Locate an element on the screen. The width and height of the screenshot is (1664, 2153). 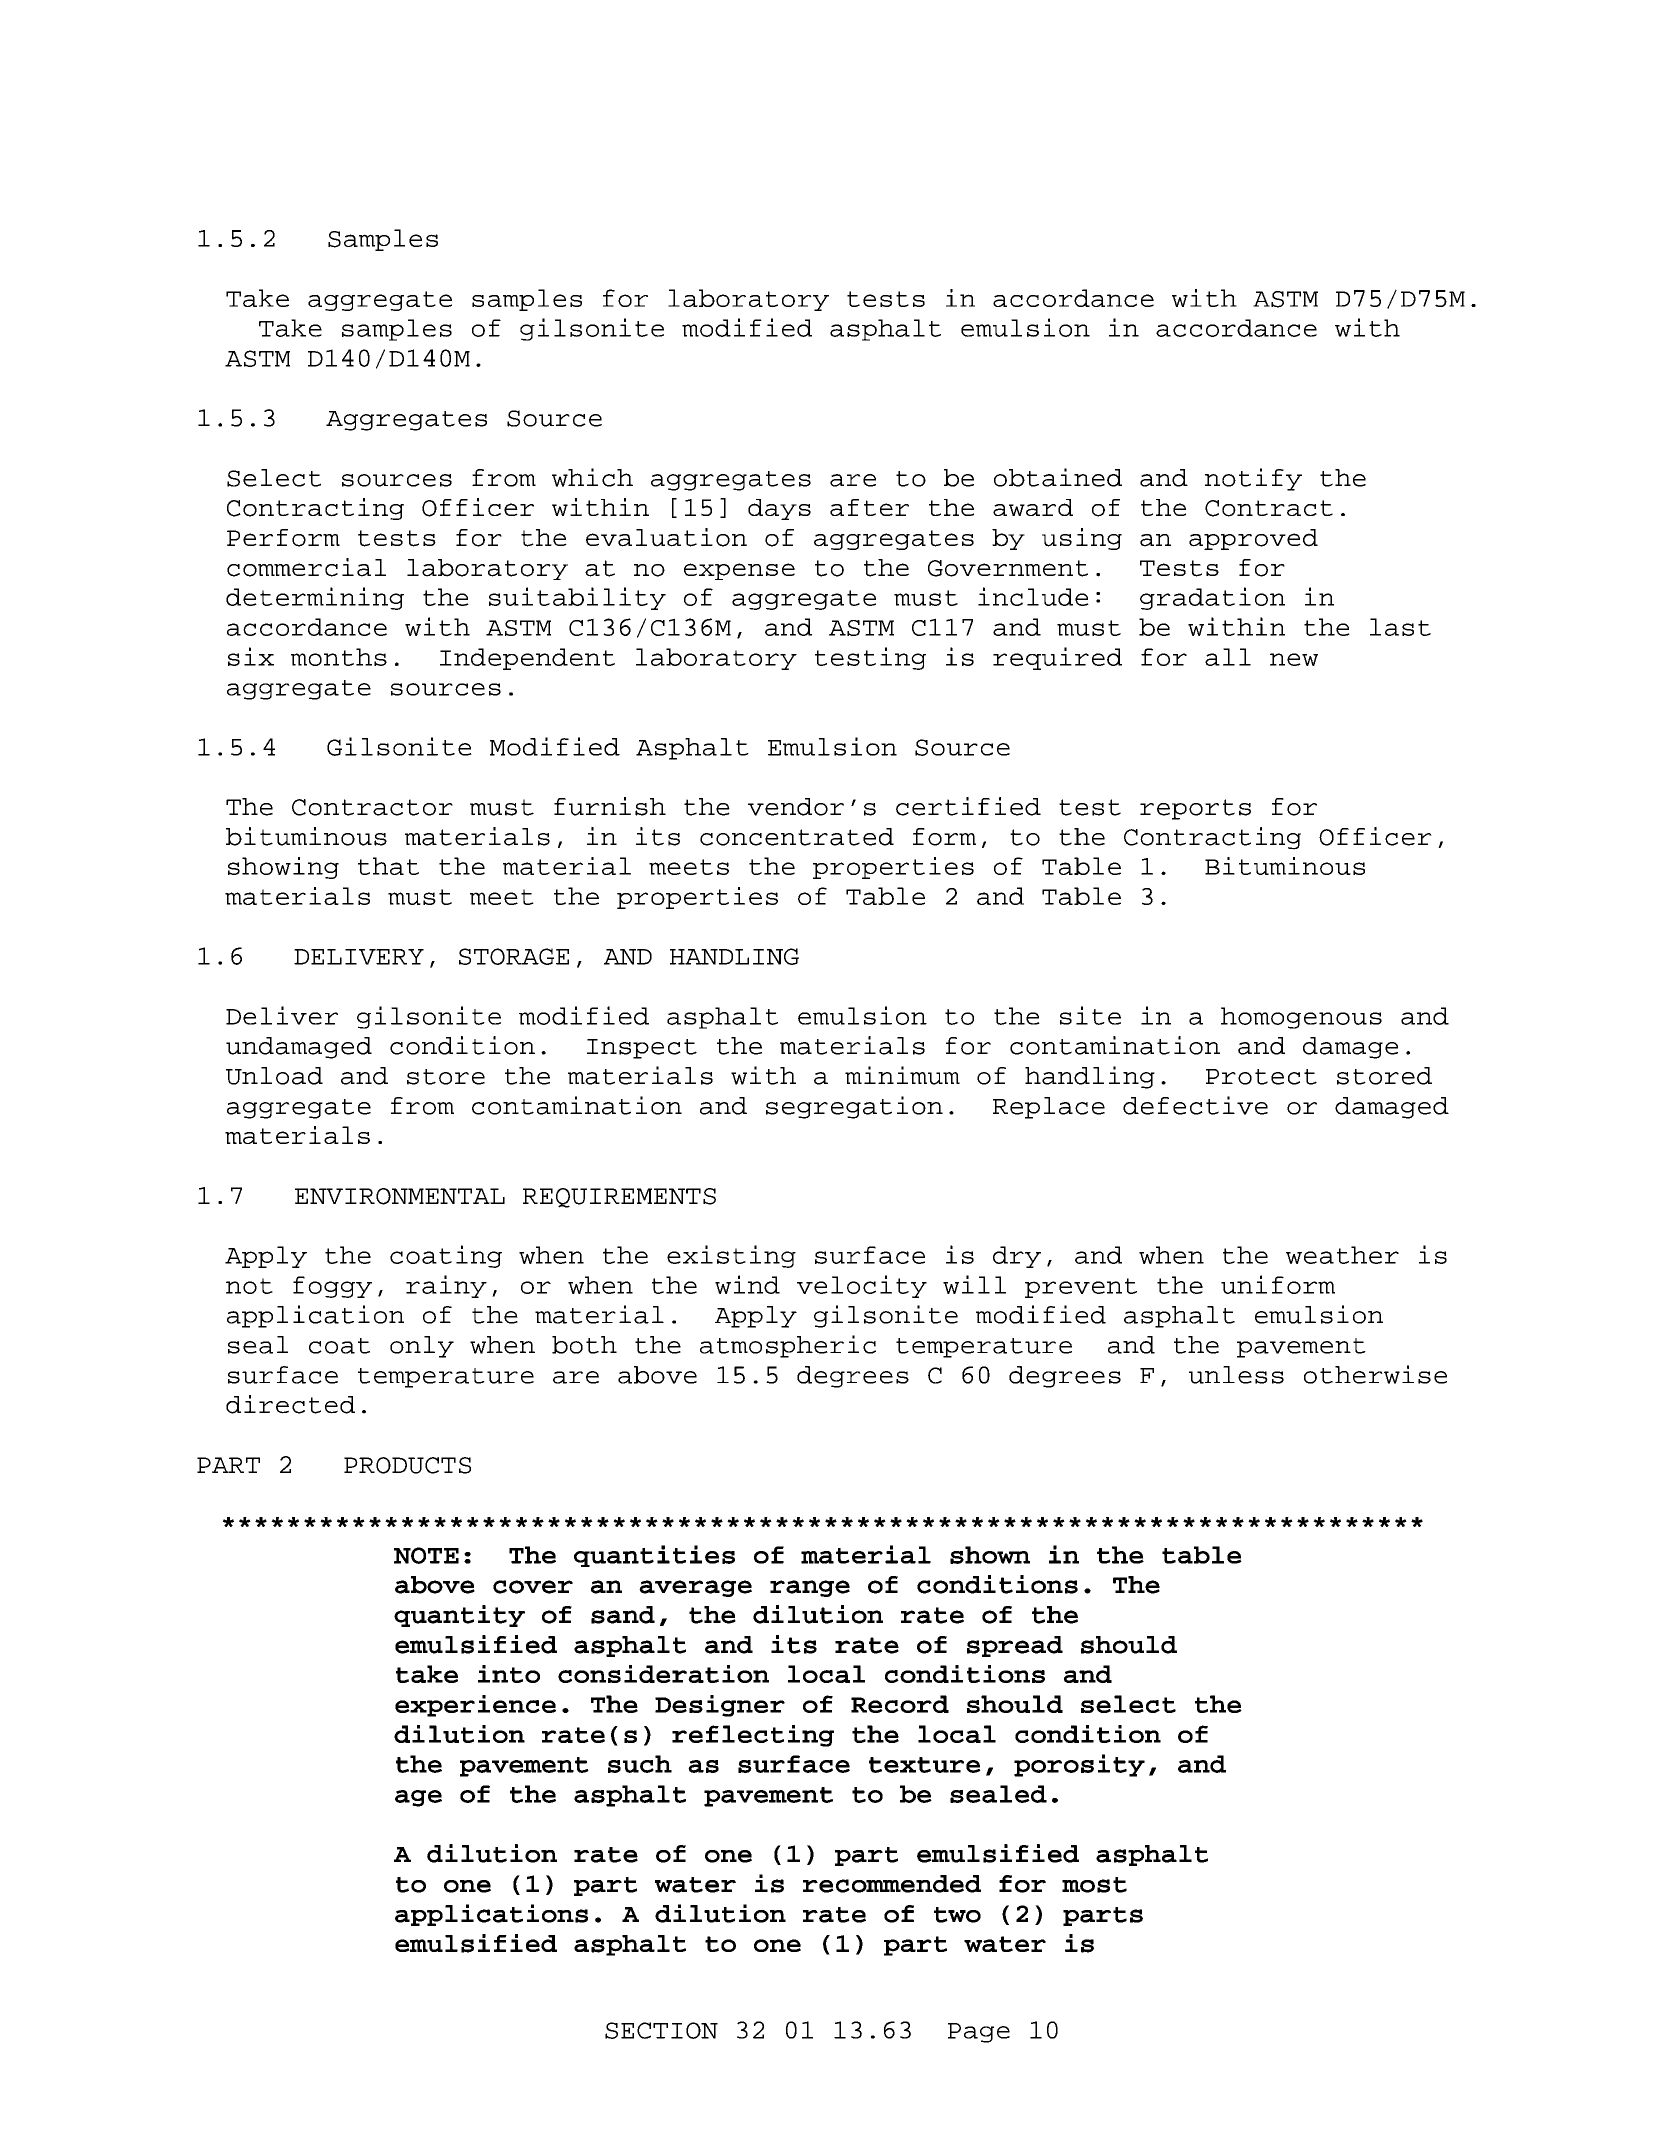
commercial is located at coordinates (306, 567).
